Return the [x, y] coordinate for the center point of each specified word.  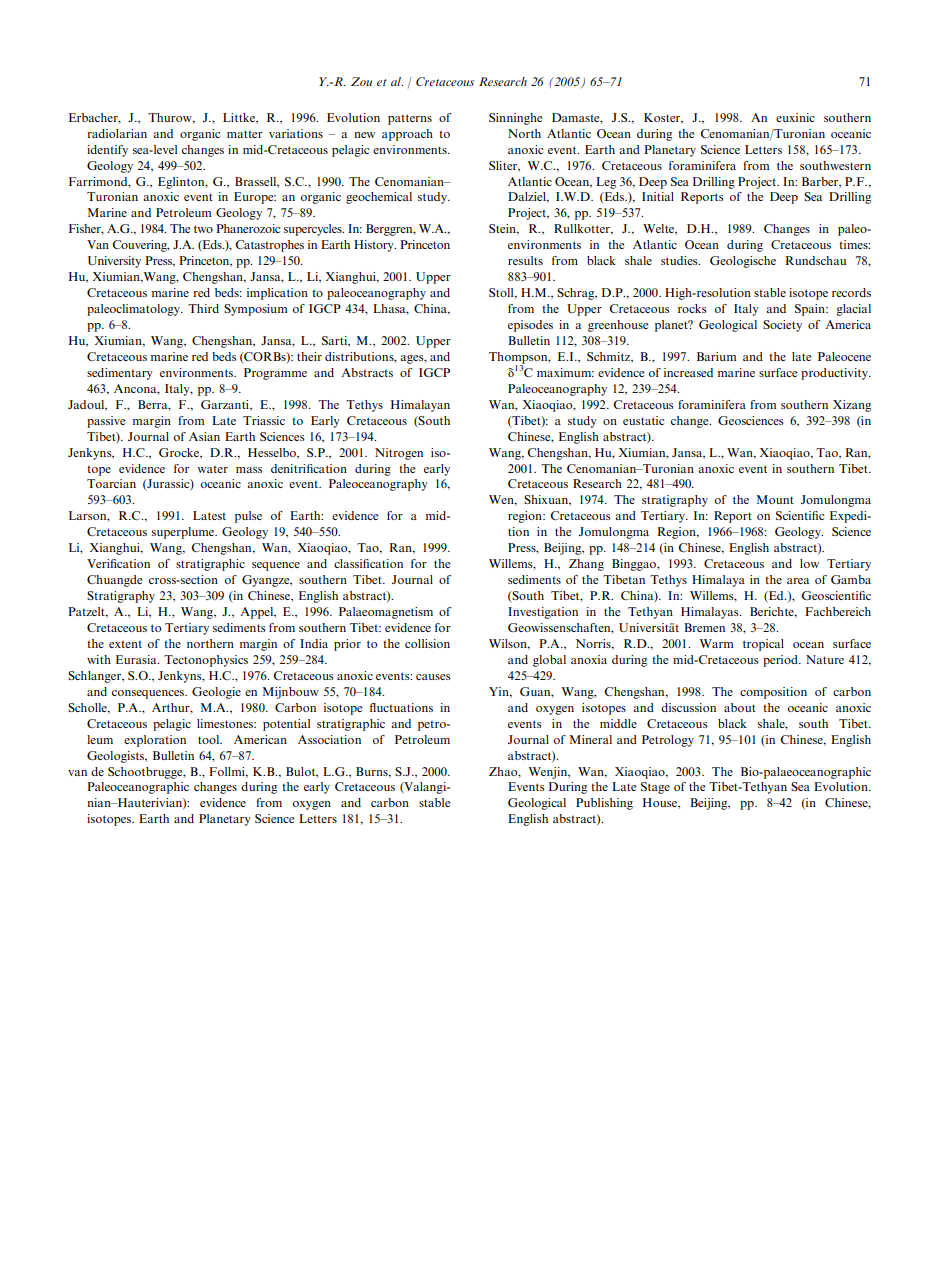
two [203, 229]
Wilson [509, 644]
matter [245, 134]
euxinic [795, 117]
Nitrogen [399, 454]
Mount [775, 499]
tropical [763, 645]
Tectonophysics [206, 661]
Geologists [116, 757]
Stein [503, 229]
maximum [565, 372]
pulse [248, 517]
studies [680, 260]
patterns [410, 119]
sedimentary [120, 374]
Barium [717, 356]
